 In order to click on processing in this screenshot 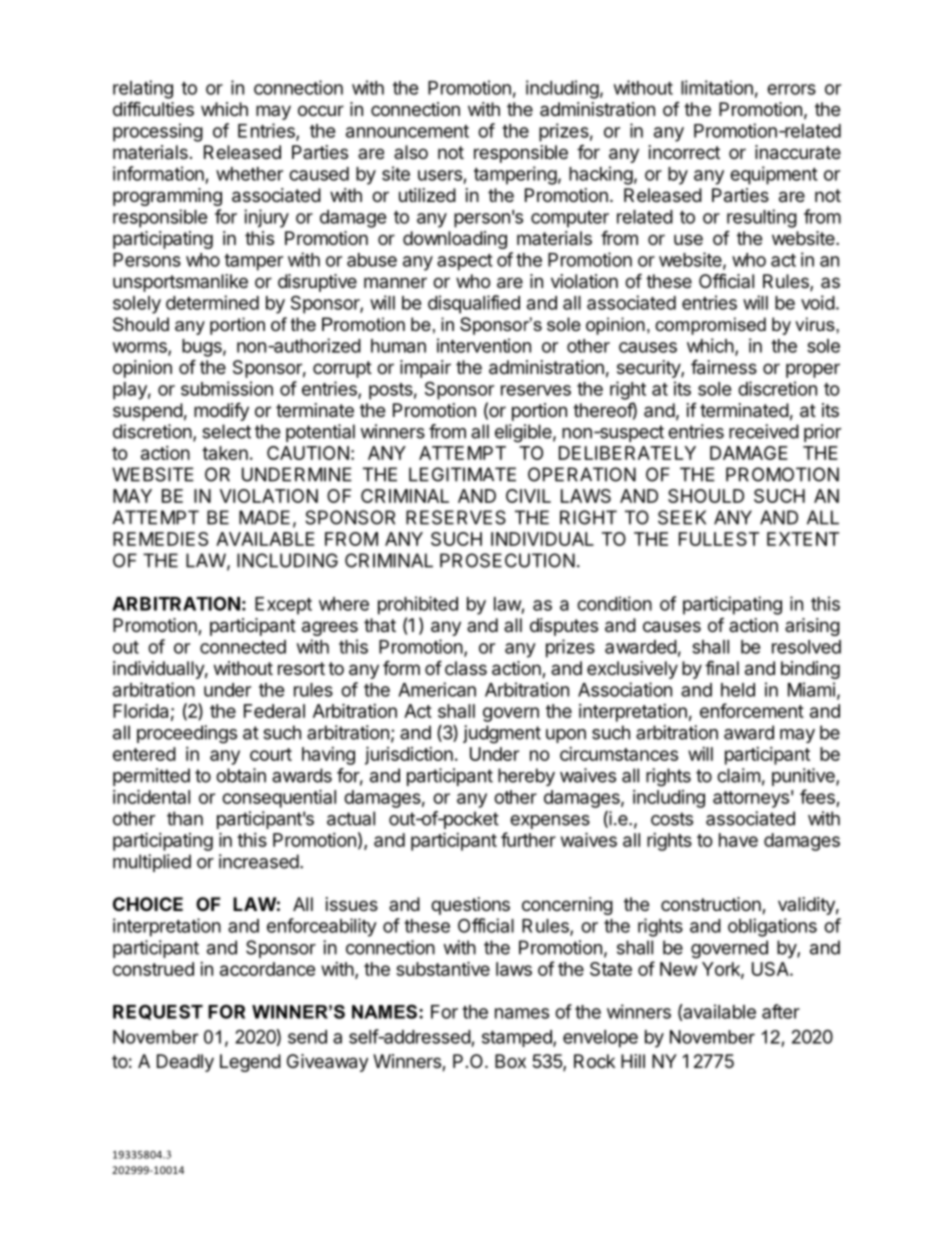, I will do `click(158, 132)`.
